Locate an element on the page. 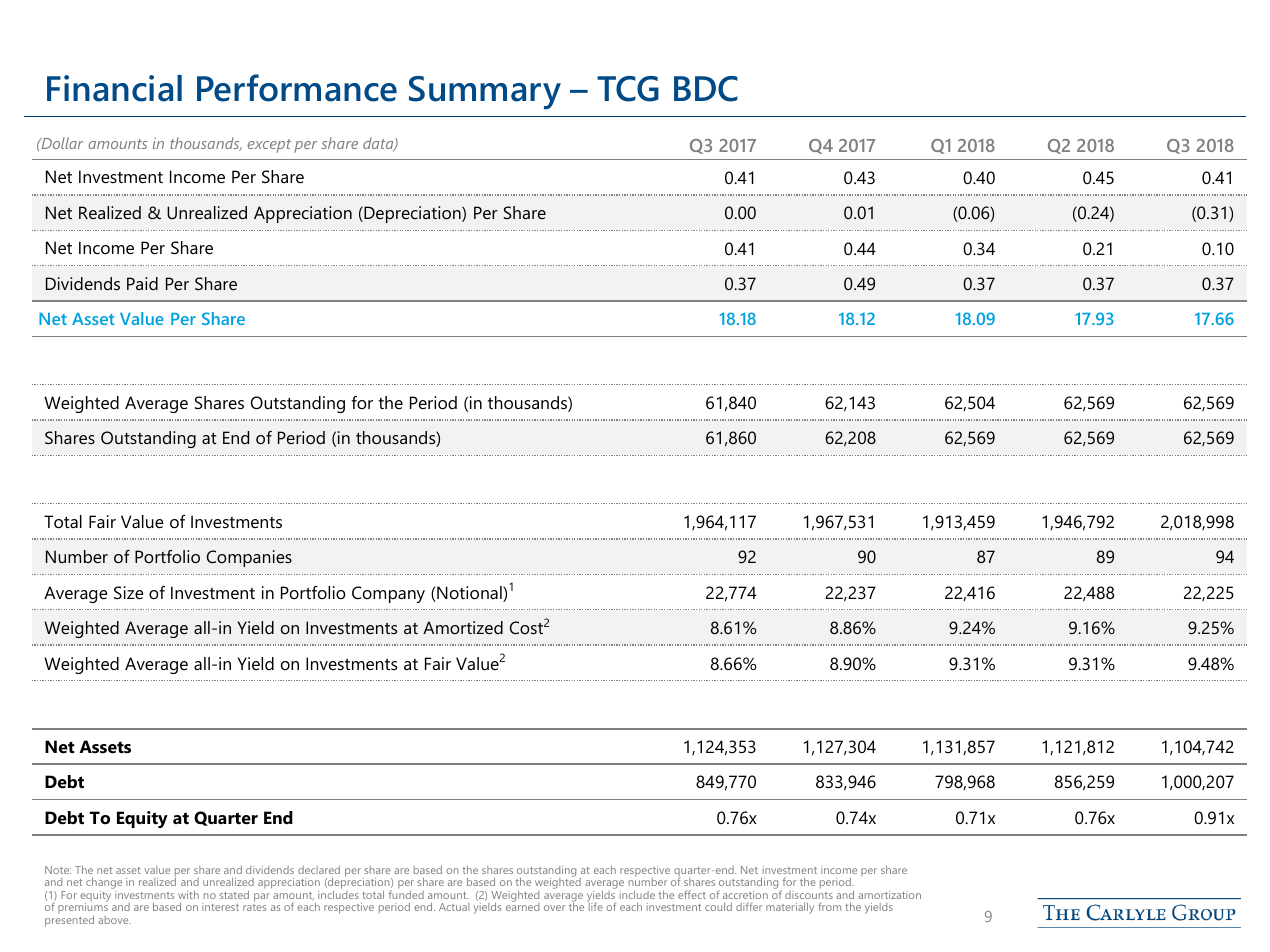  Size is located at coordinates (129, 593).
